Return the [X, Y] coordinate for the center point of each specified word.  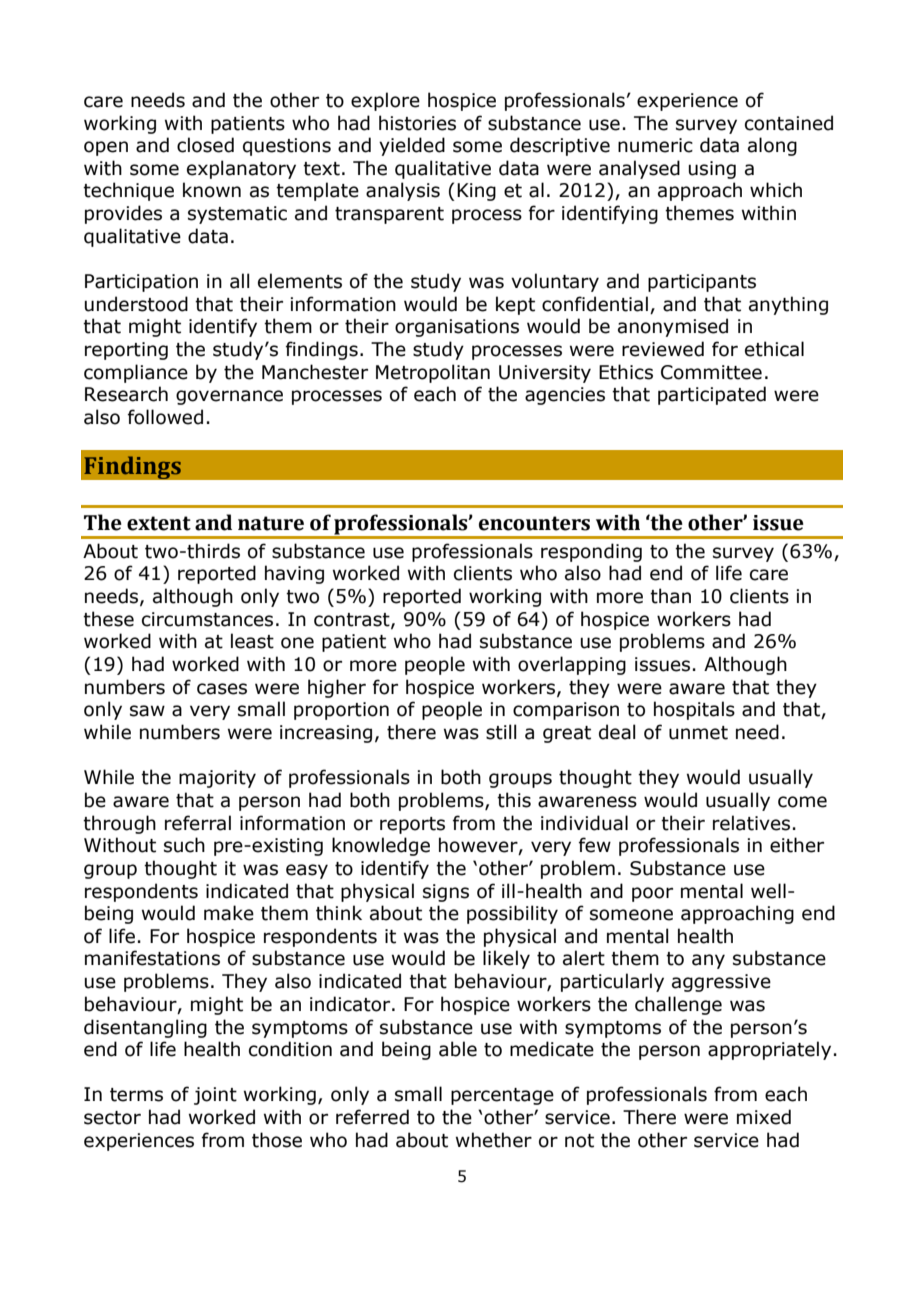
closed [205, 145]
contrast [353, 620]
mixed [764, 1117]
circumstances [207, 619]
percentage [502, 1096]
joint [215, 1096]
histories [417, 123]
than [670, 596]
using [712, 170]
